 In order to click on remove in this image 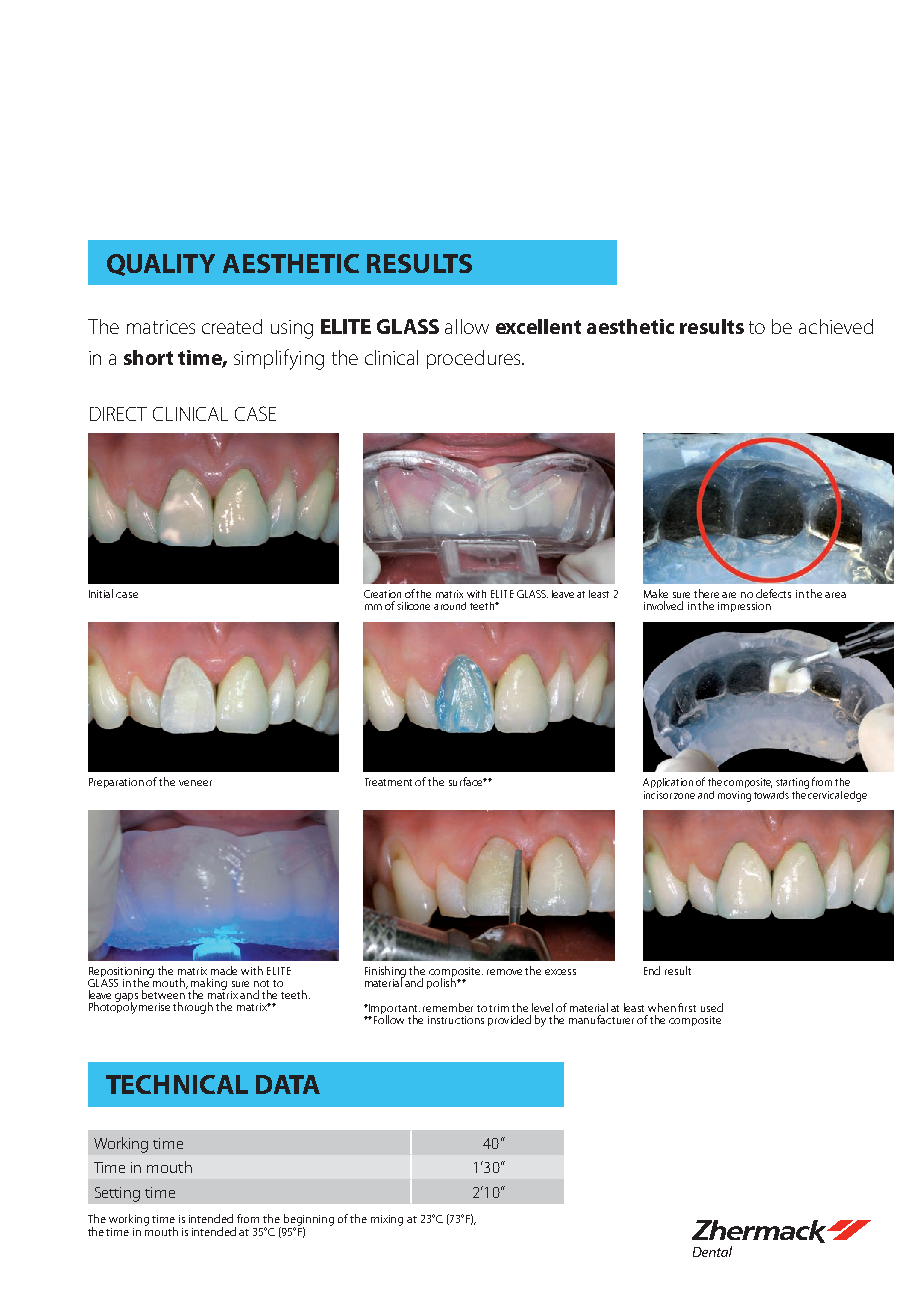, I will do `click(504, 972)`.
